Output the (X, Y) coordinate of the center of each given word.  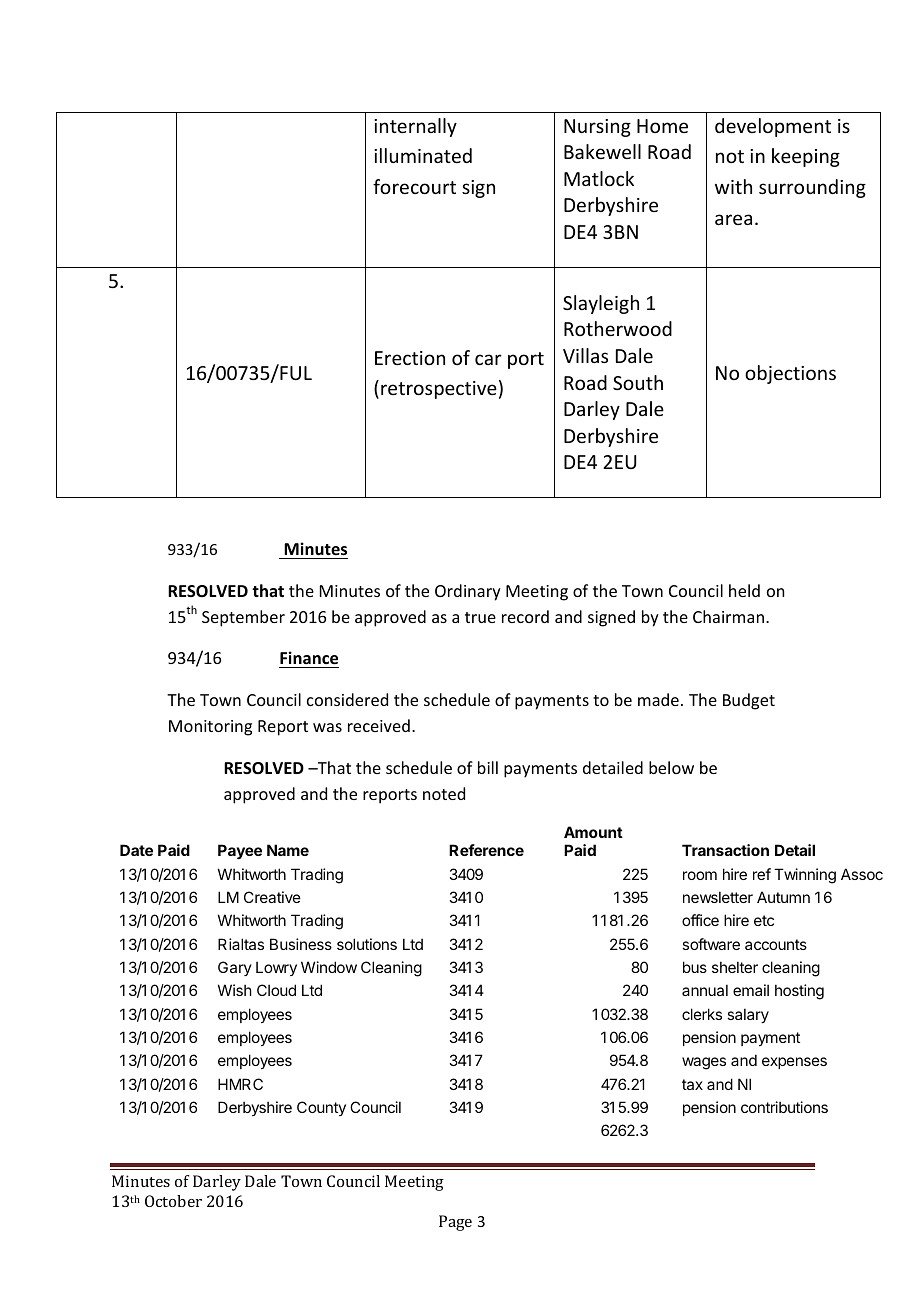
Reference (486, 850)
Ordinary (468, 592)
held (744, 590)
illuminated (423, 155)
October (173, 1201)
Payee (240, 852)
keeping (806, 157)
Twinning (805, 876)
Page (455, 1223)
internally (415, 127)
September (243, 618)
